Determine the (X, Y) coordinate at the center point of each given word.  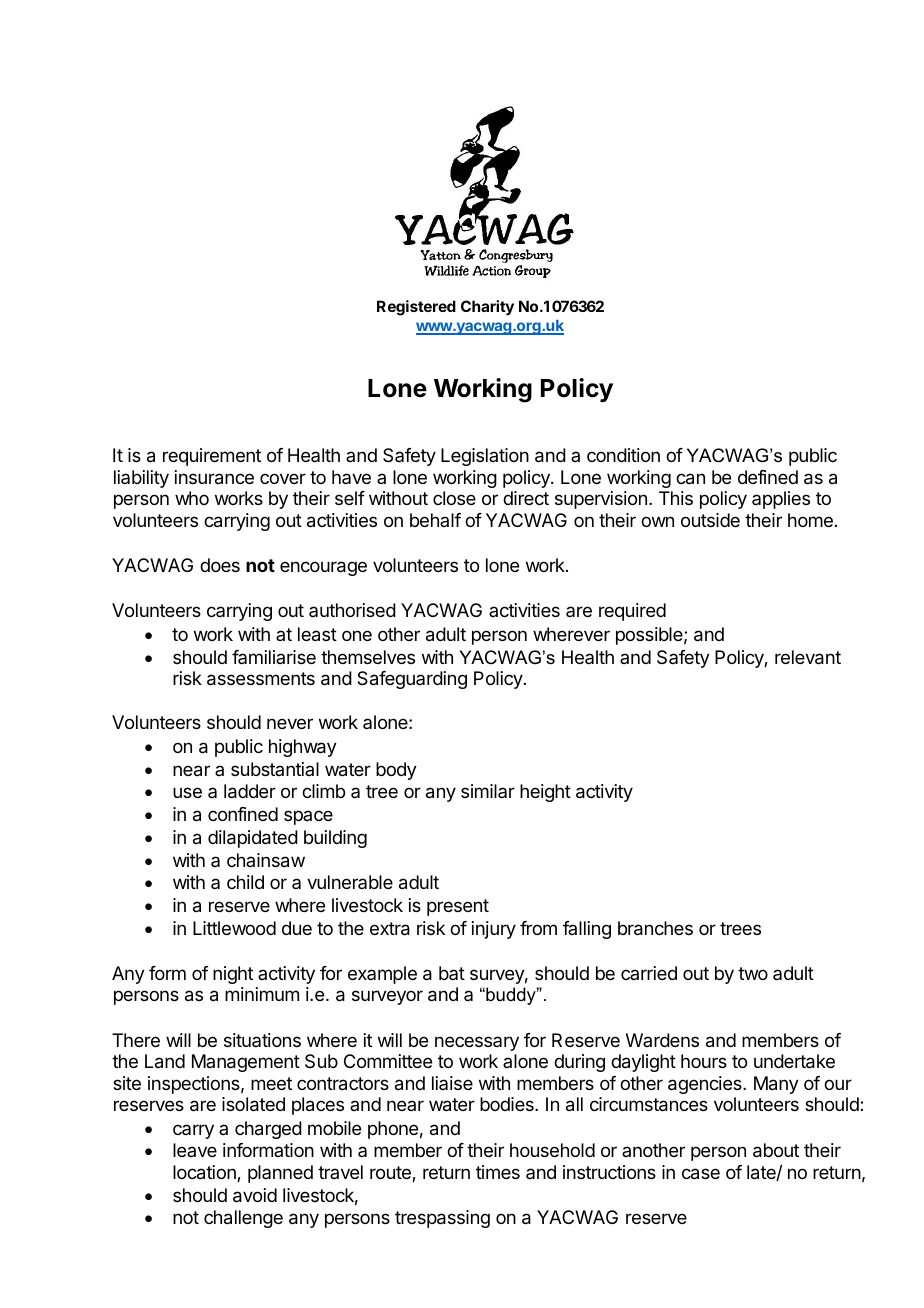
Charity (487, 308)
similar (488, 791)
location (205, 1173)
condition (623, 455)
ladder (250, 791)
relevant (808, 657)
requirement (212, 457)
